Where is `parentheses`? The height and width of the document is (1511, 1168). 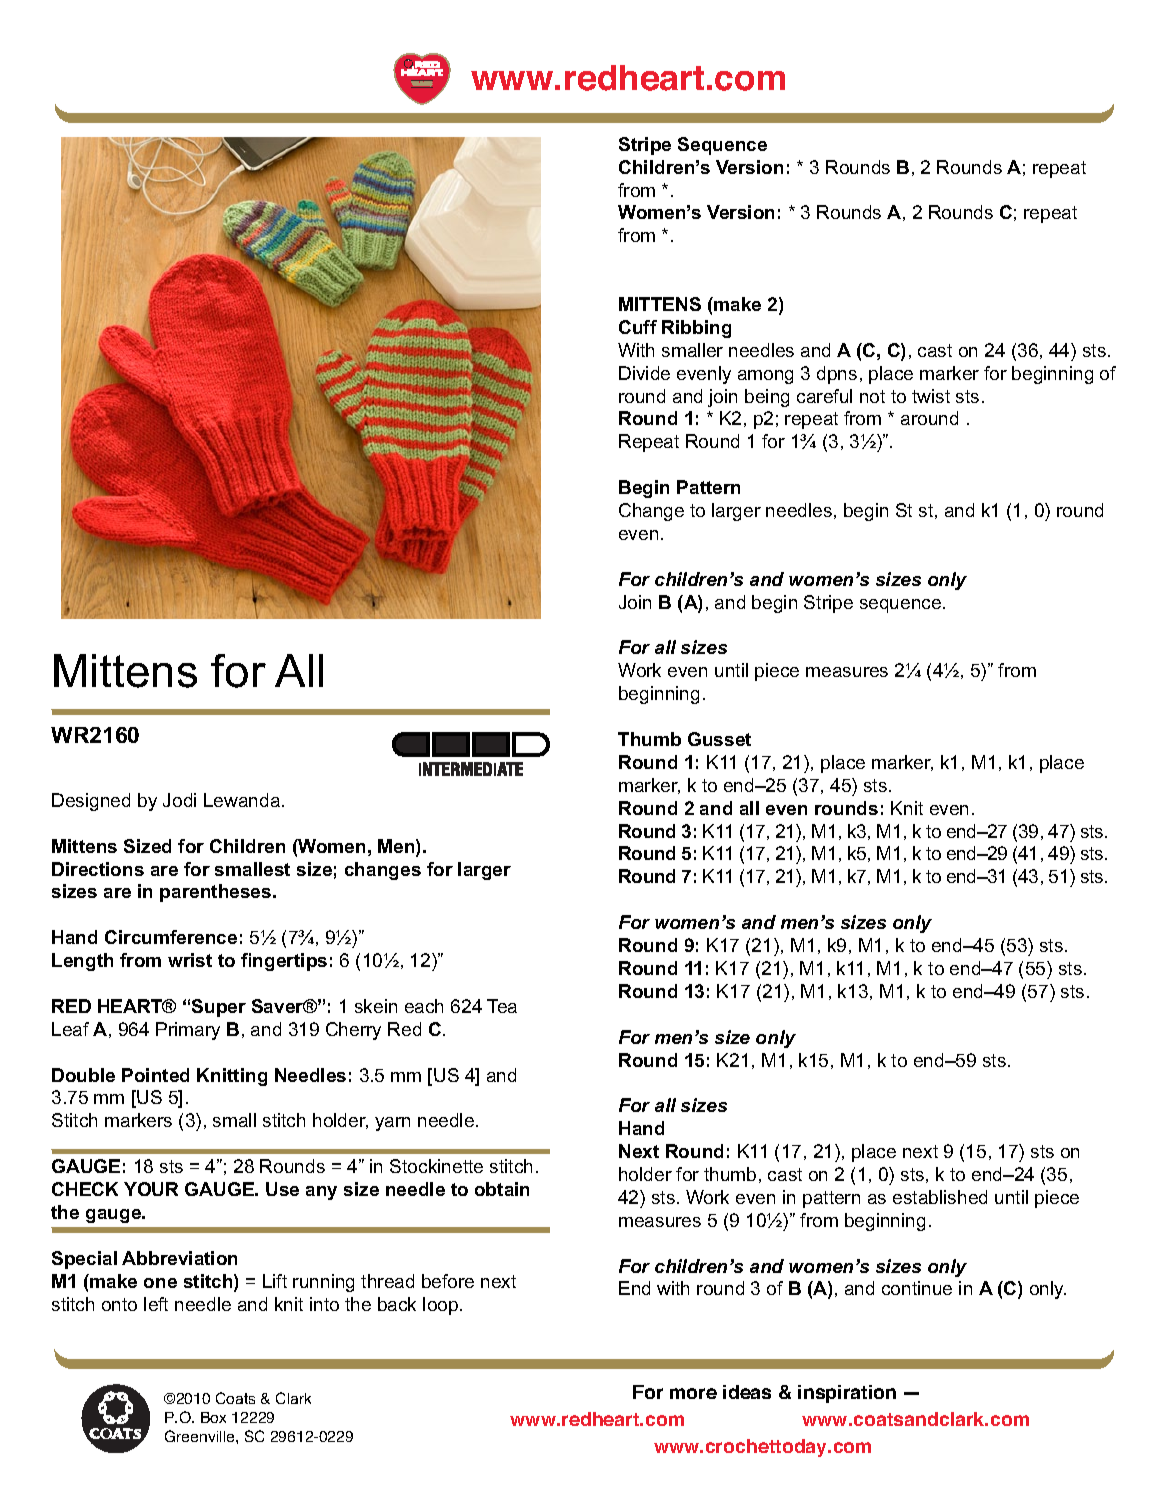
parentheses is located at coordinates (217, 893).
